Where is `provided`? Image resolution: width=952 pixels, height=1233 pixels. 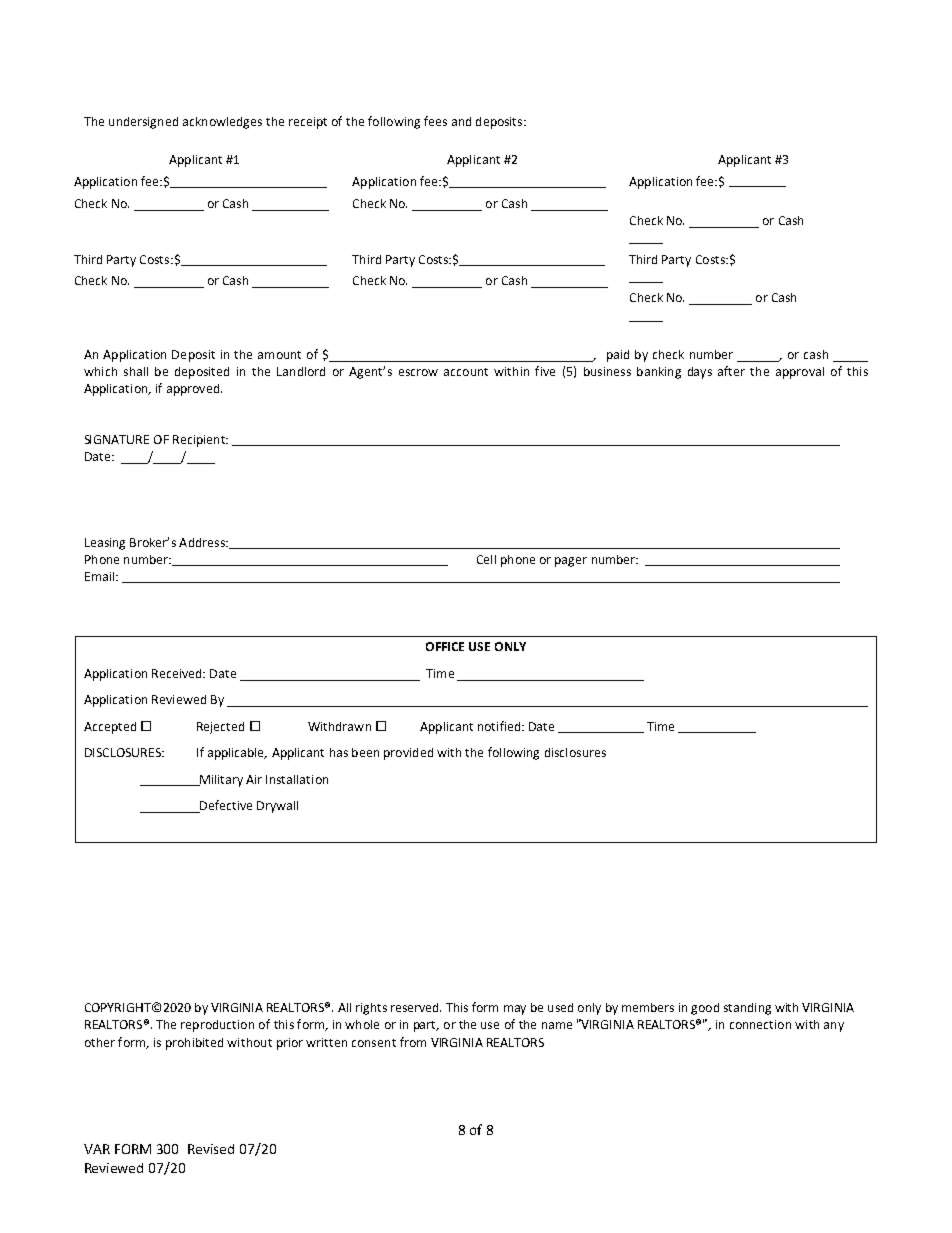
provided is located at coordinates (408, 754).
